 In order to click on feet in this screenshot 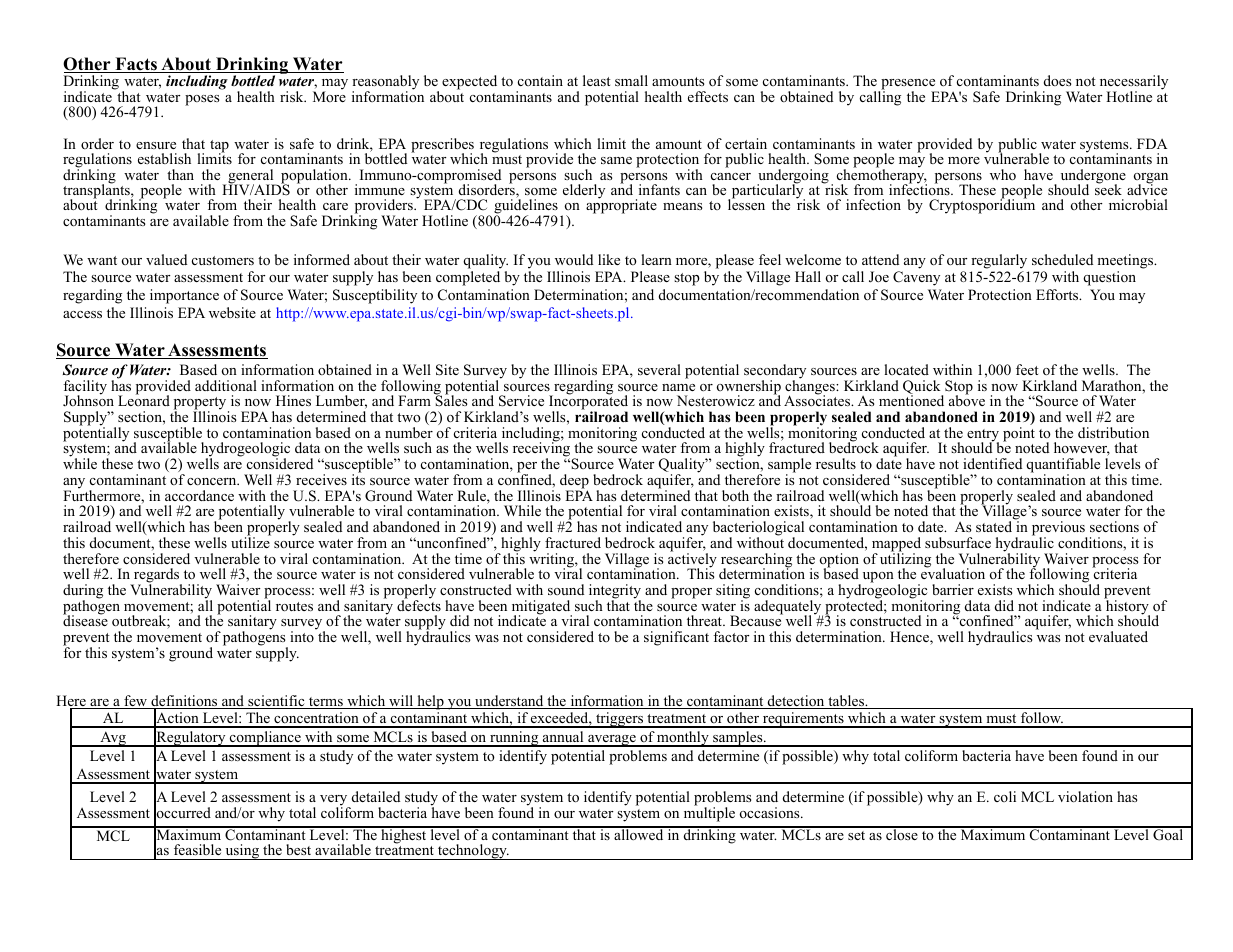, I will do `click(1027, 369)`.
